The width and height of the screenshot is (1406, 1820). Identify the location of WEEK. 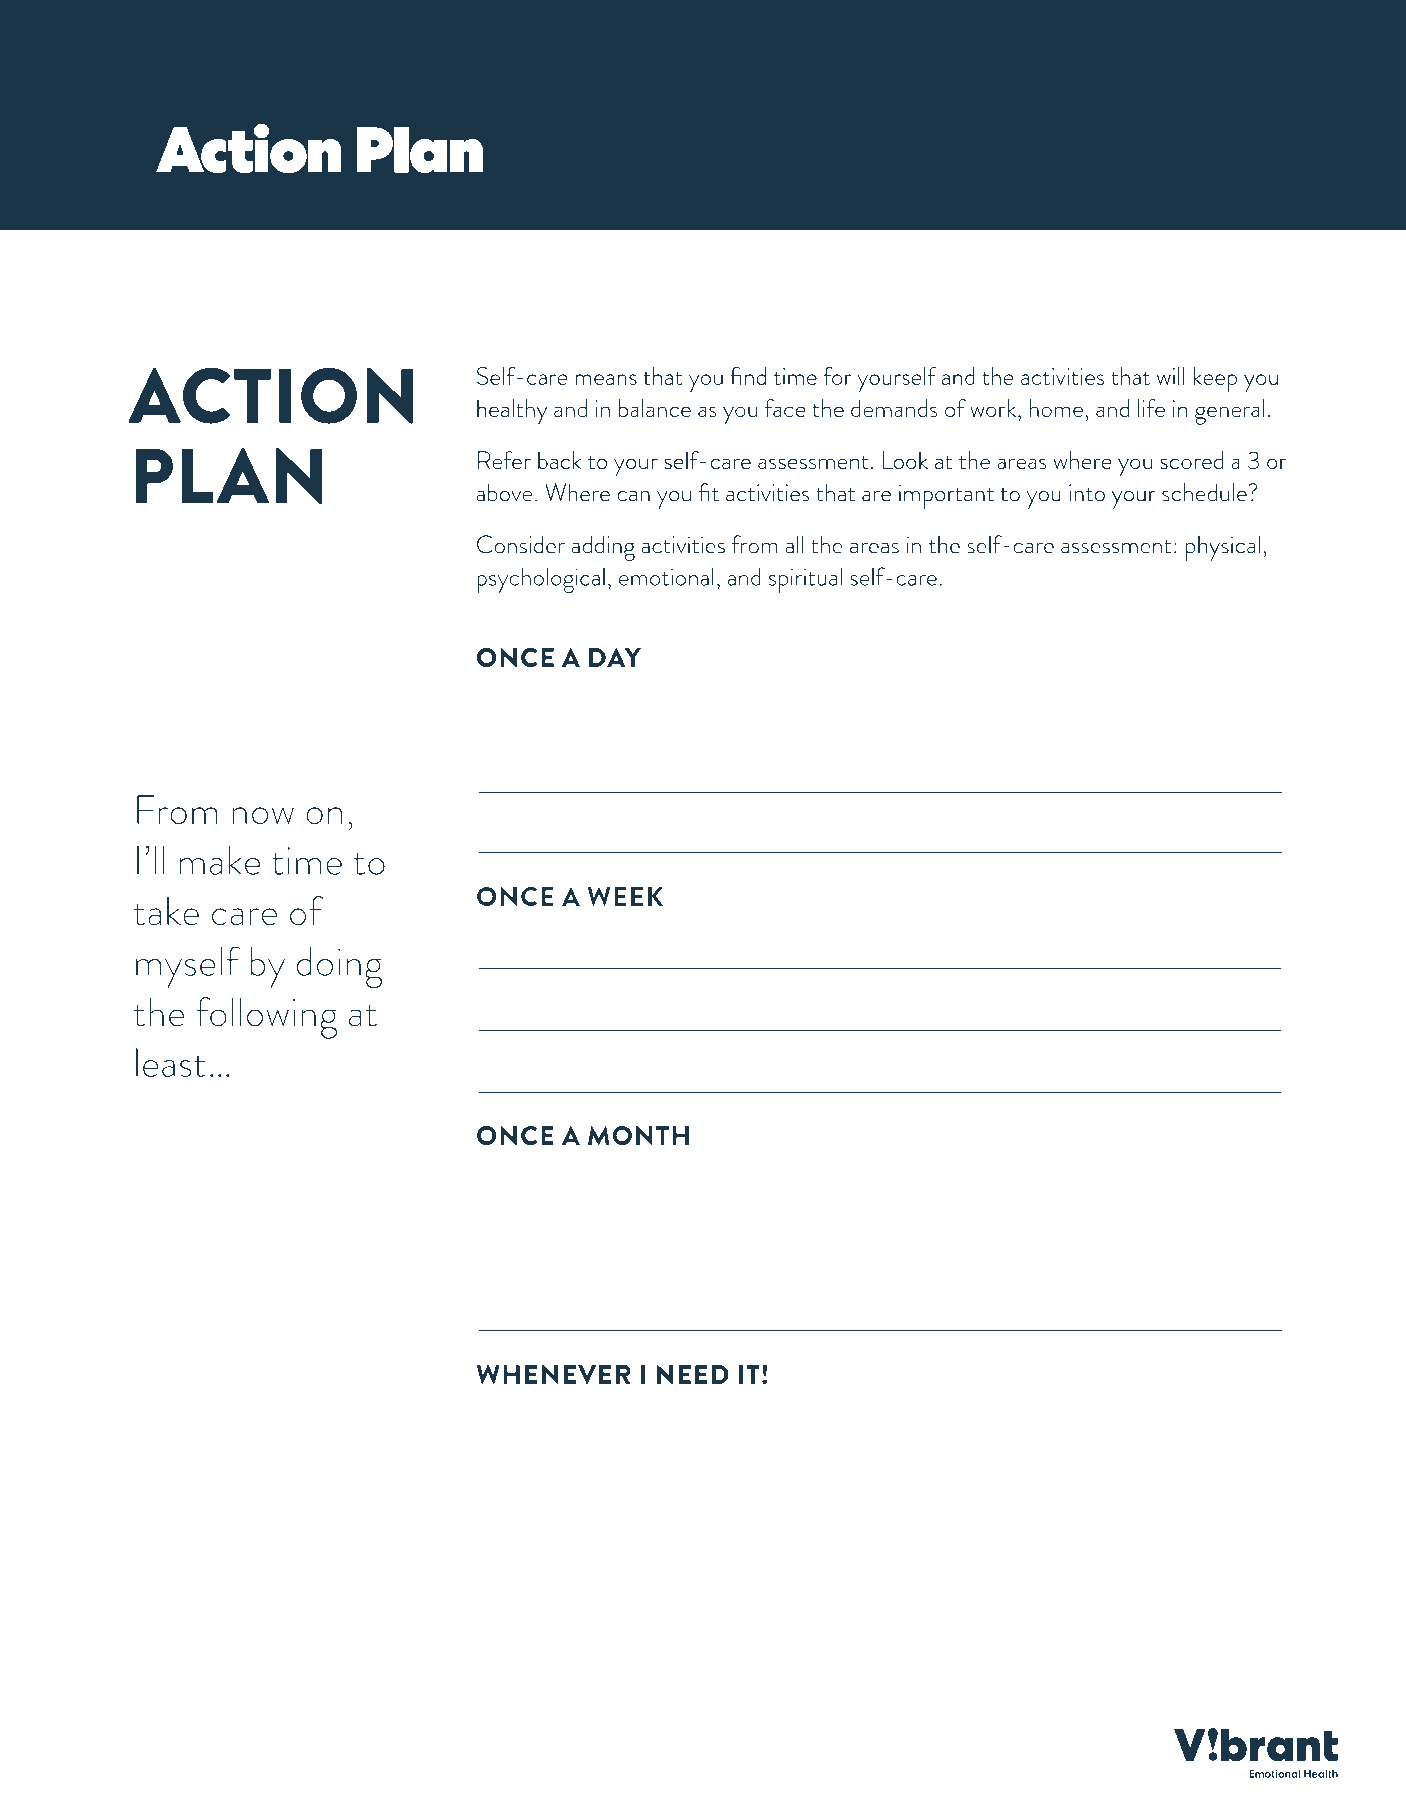
(625, 896).
